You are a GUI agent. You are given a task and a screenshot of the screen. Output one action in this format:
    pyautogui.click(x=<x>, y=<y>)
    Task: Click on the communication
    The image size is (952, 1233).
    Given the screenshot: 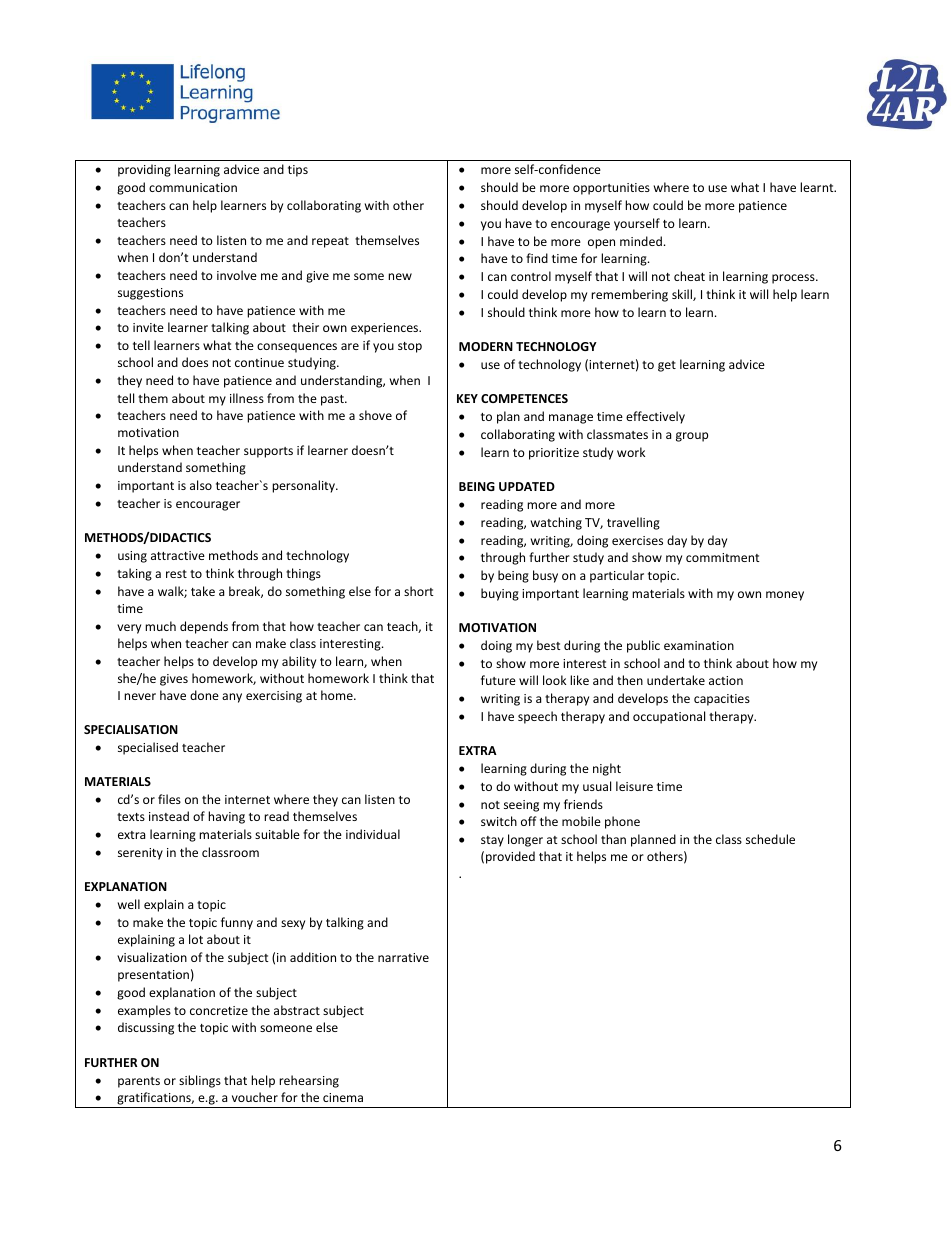 What is the action you would take?
    pyautogui.click(x=193, y=187)
